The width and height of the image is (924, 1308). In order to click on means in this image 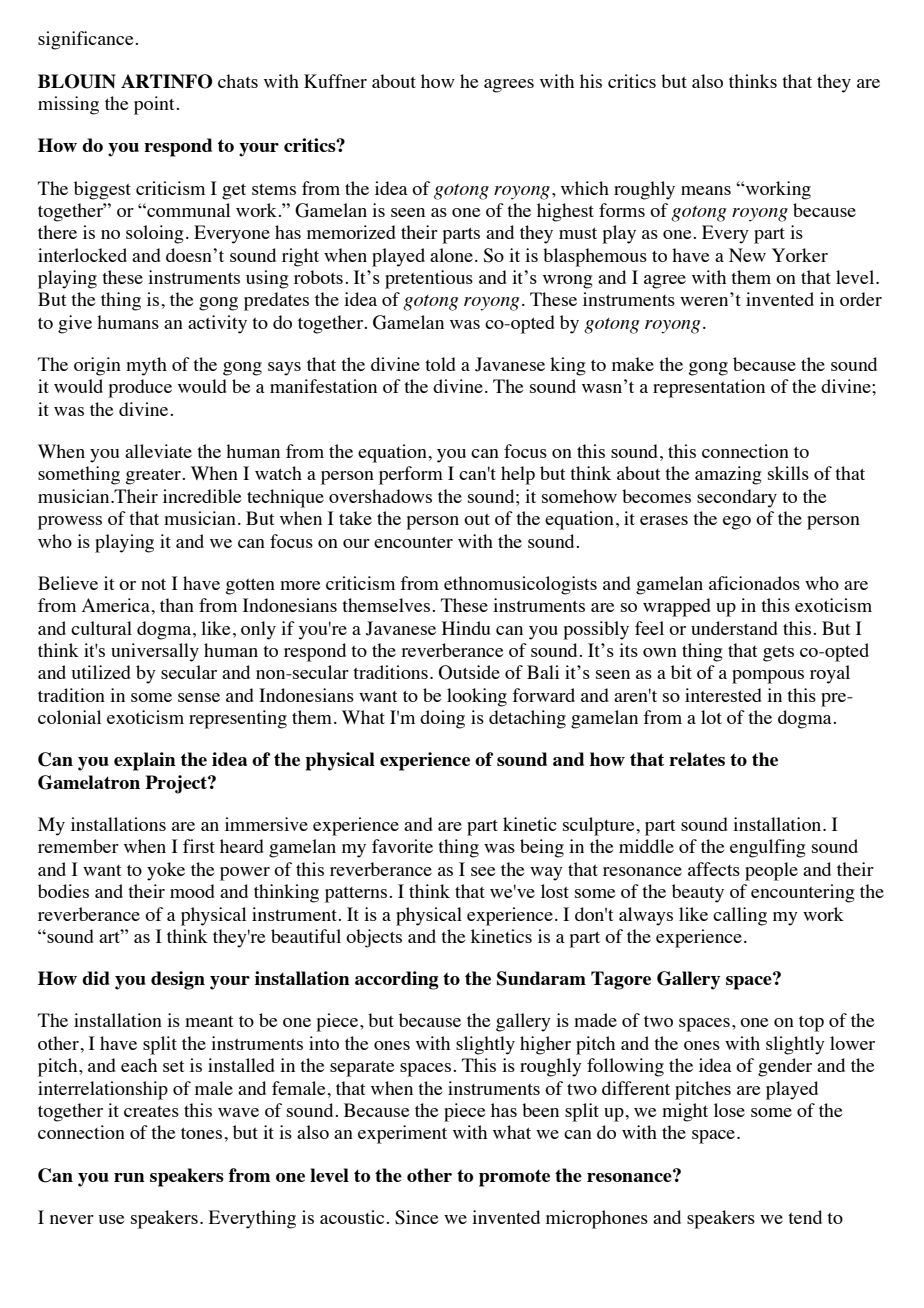, I will do `click(706, 190)`.
